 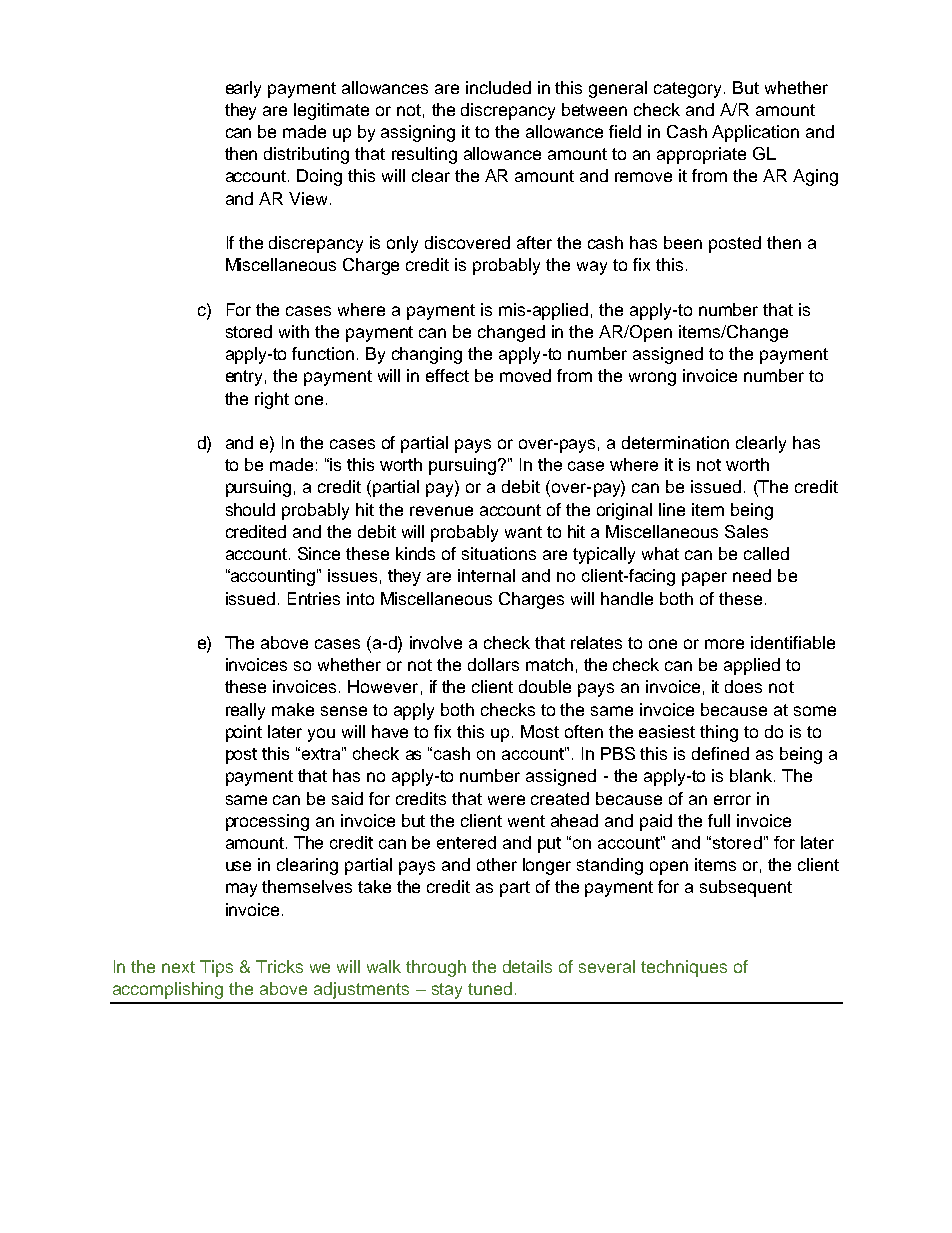 I want to click on techniques, so click(x=684, y=968).
